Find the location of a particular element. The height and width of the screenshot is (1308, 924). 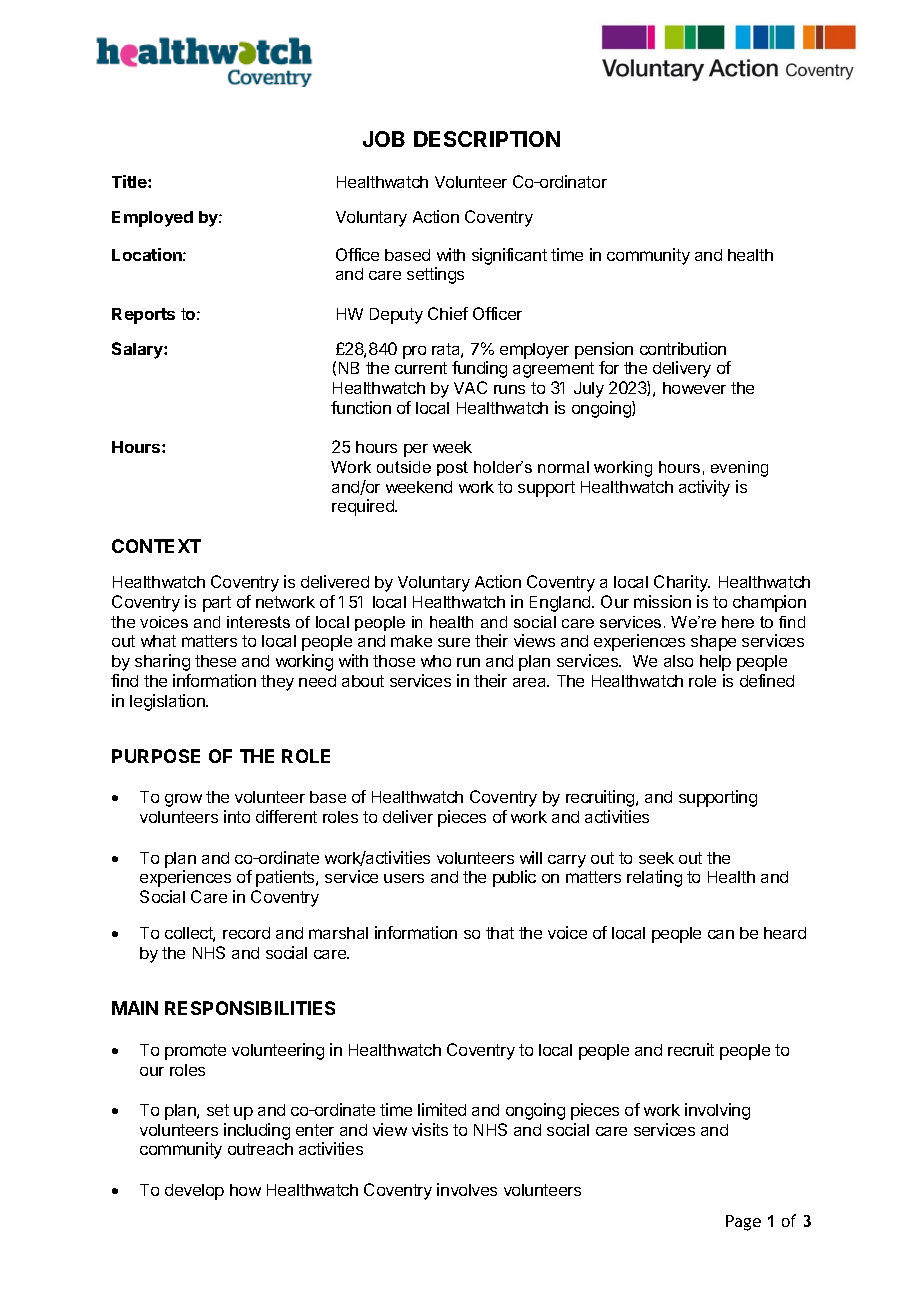

that is located at coordinates (500, 933).
